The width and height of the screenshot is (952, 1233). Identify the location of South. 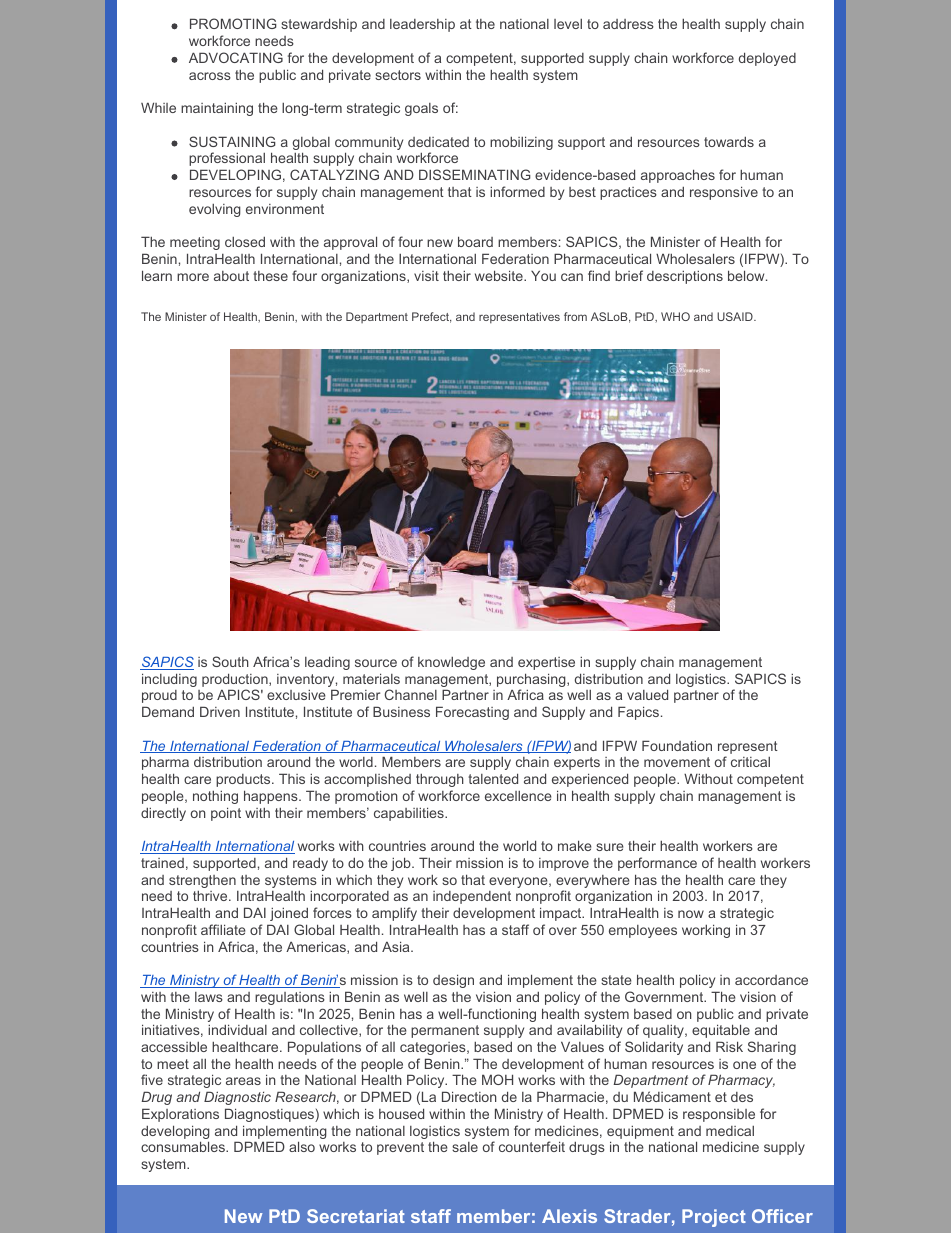
(230, 661).
